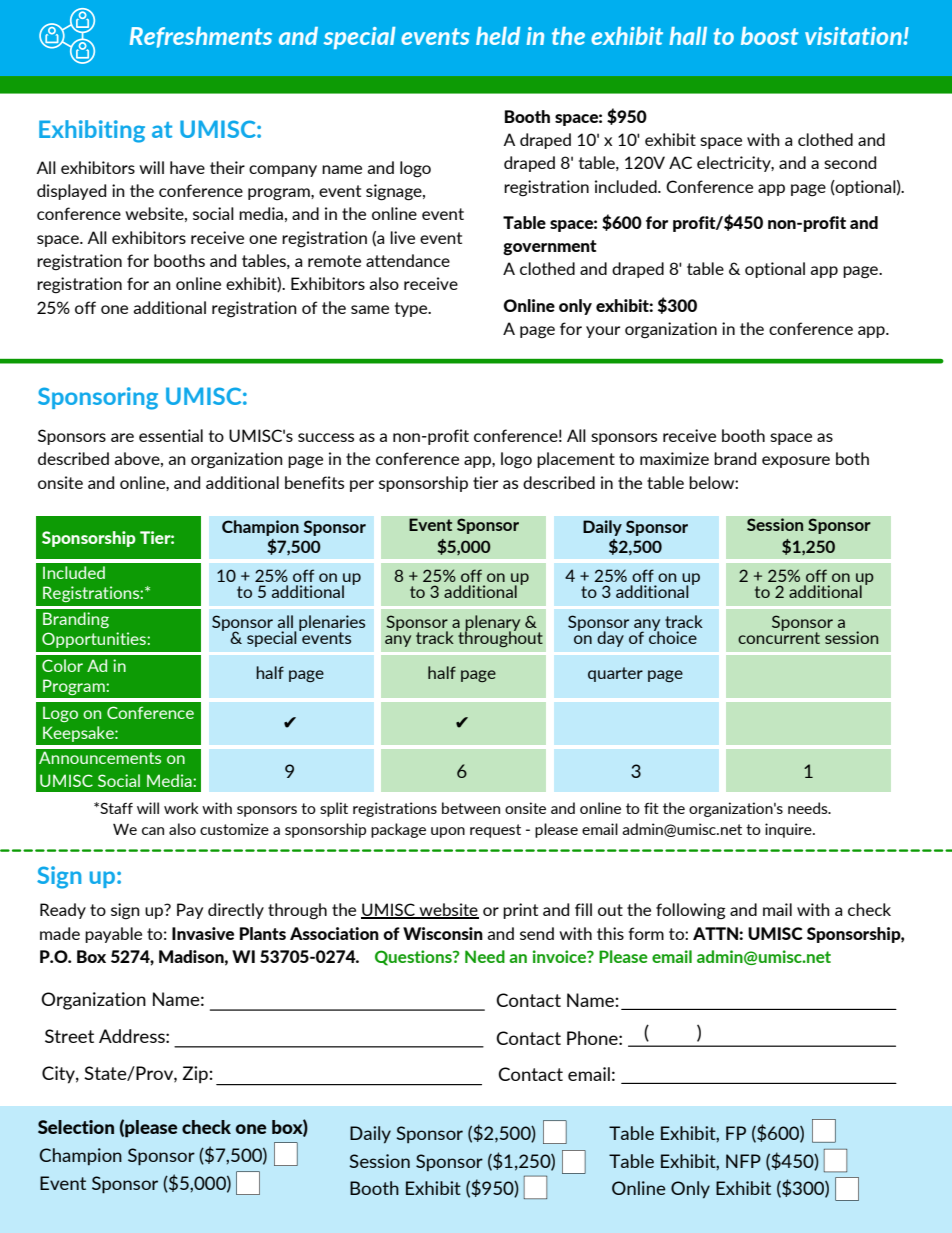 This image has width=952, height=1233. I want to click on Selection, so click(76, 1127).
